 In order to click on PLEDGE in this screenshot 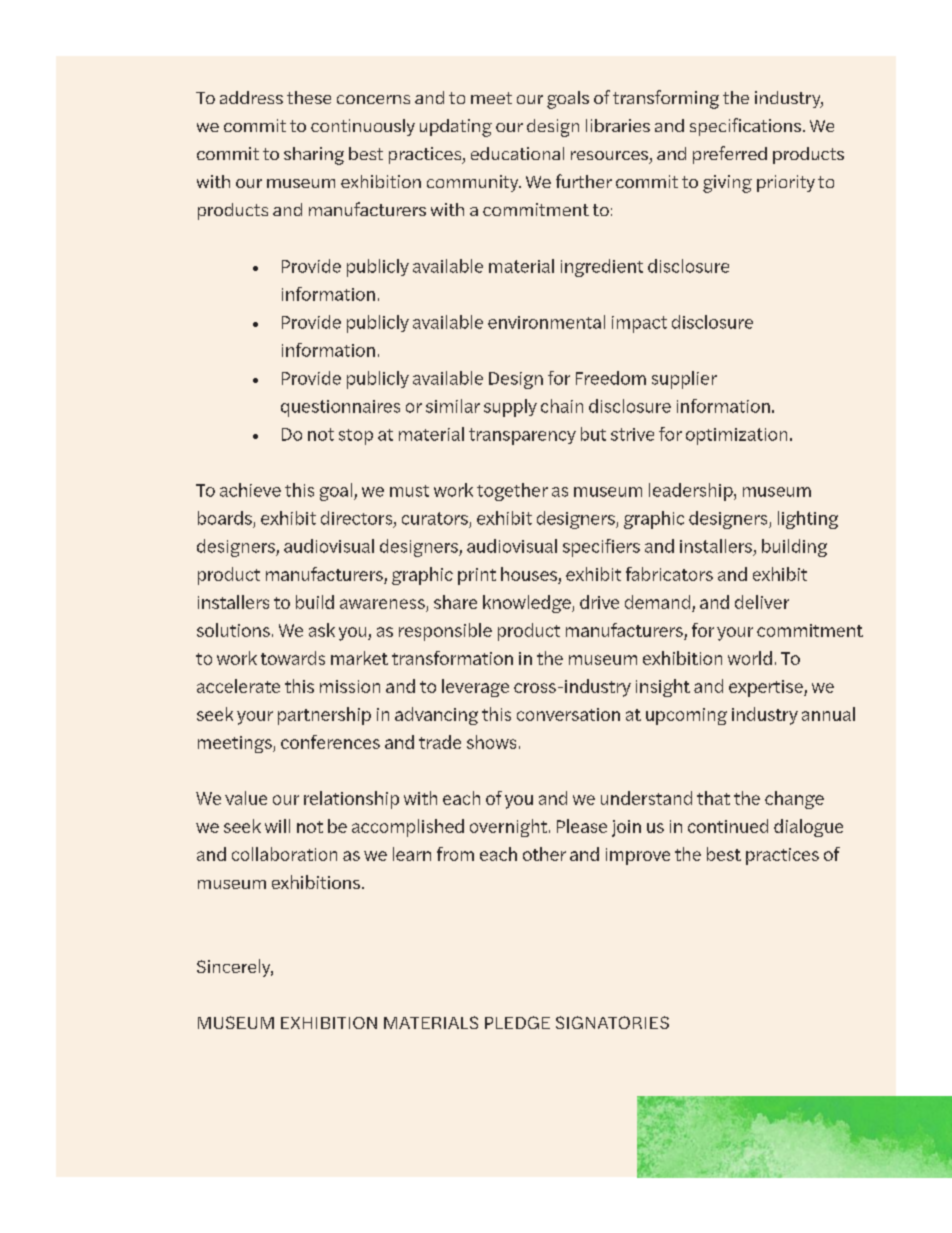, I will do `click(517, 1022)`.
